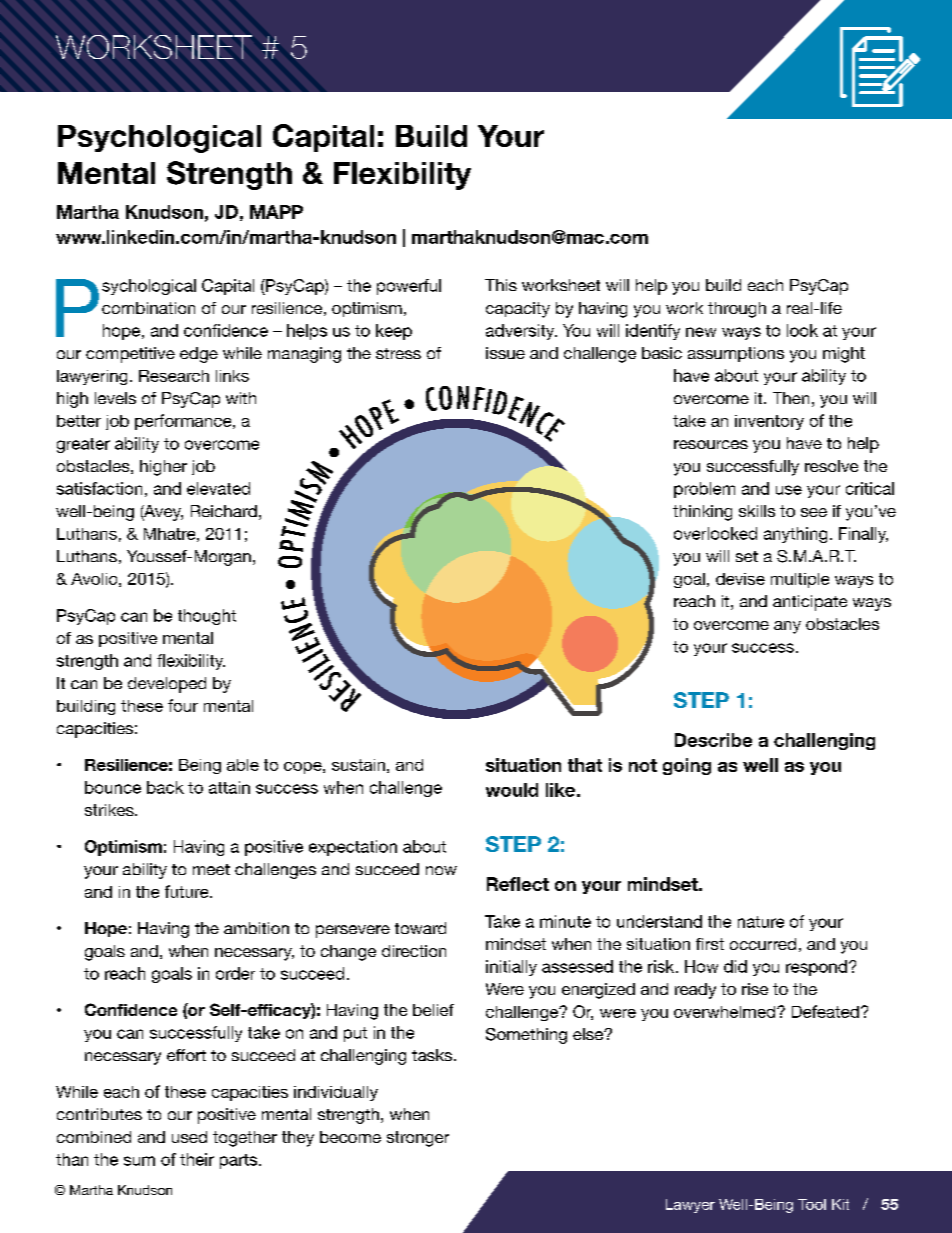 The height and width of the screenshot is (1233, 952). Describe the element at coordinates (702, 513) in the screenshot. I see `thinking` at that location.
